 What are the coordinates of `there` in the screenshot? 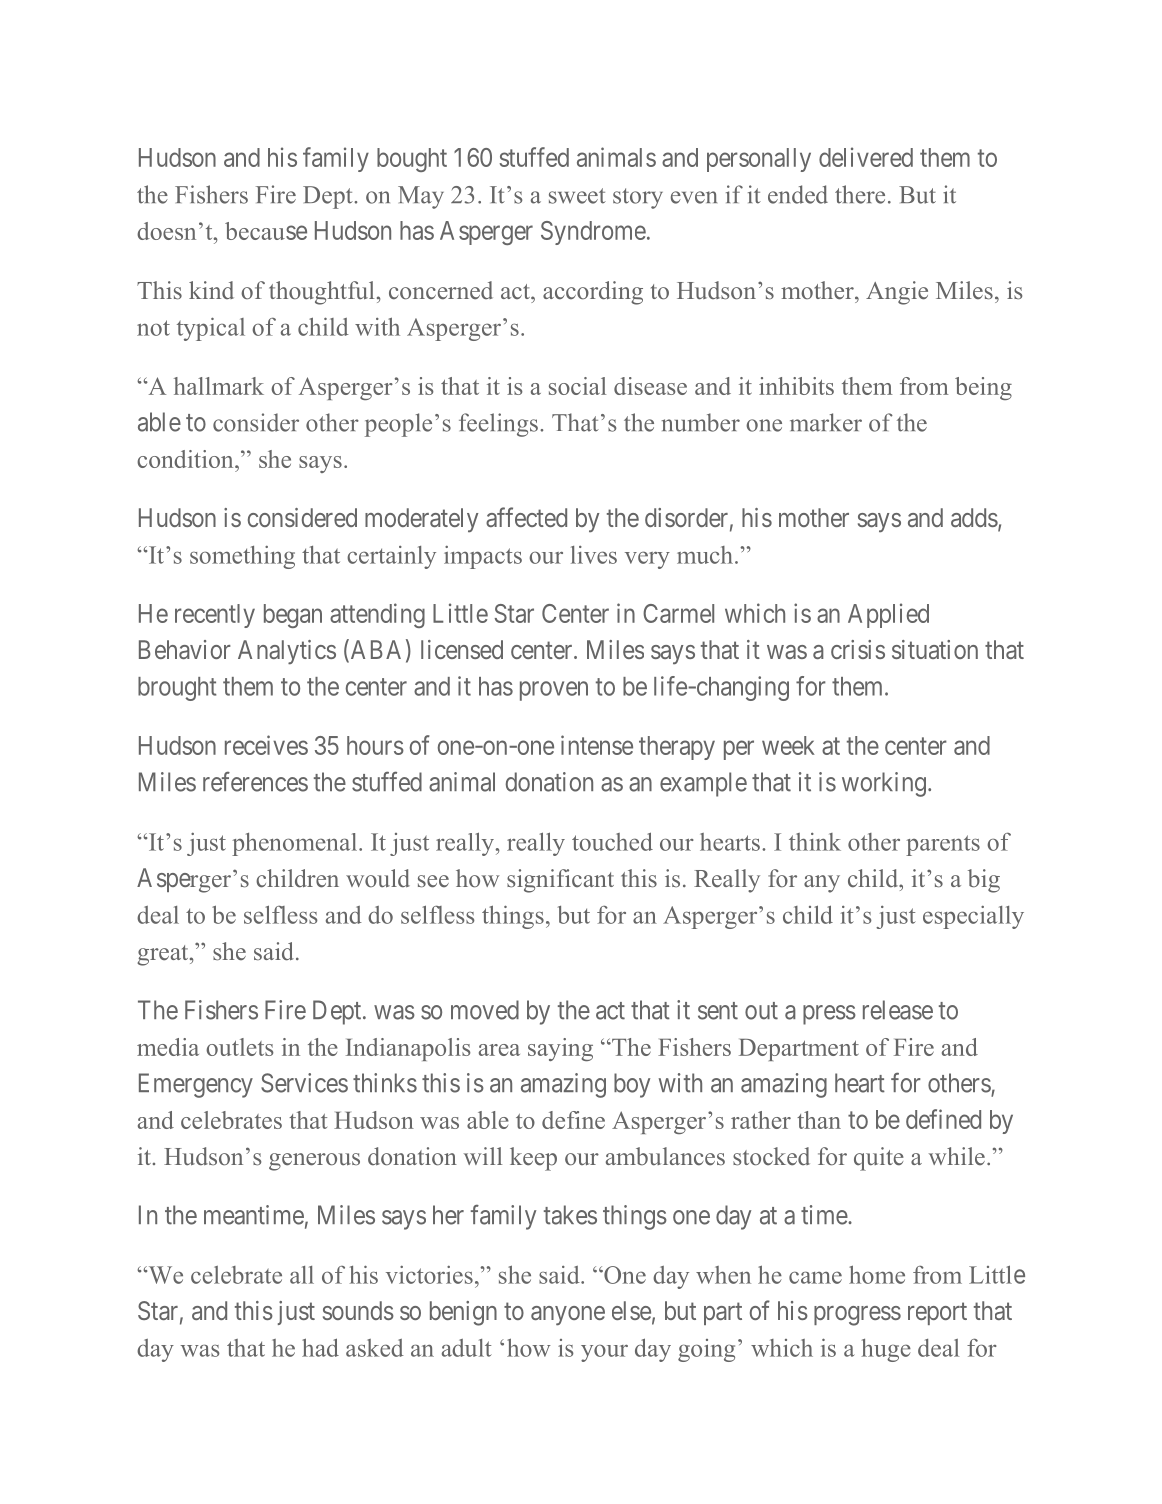 It's located at (860, 194).
